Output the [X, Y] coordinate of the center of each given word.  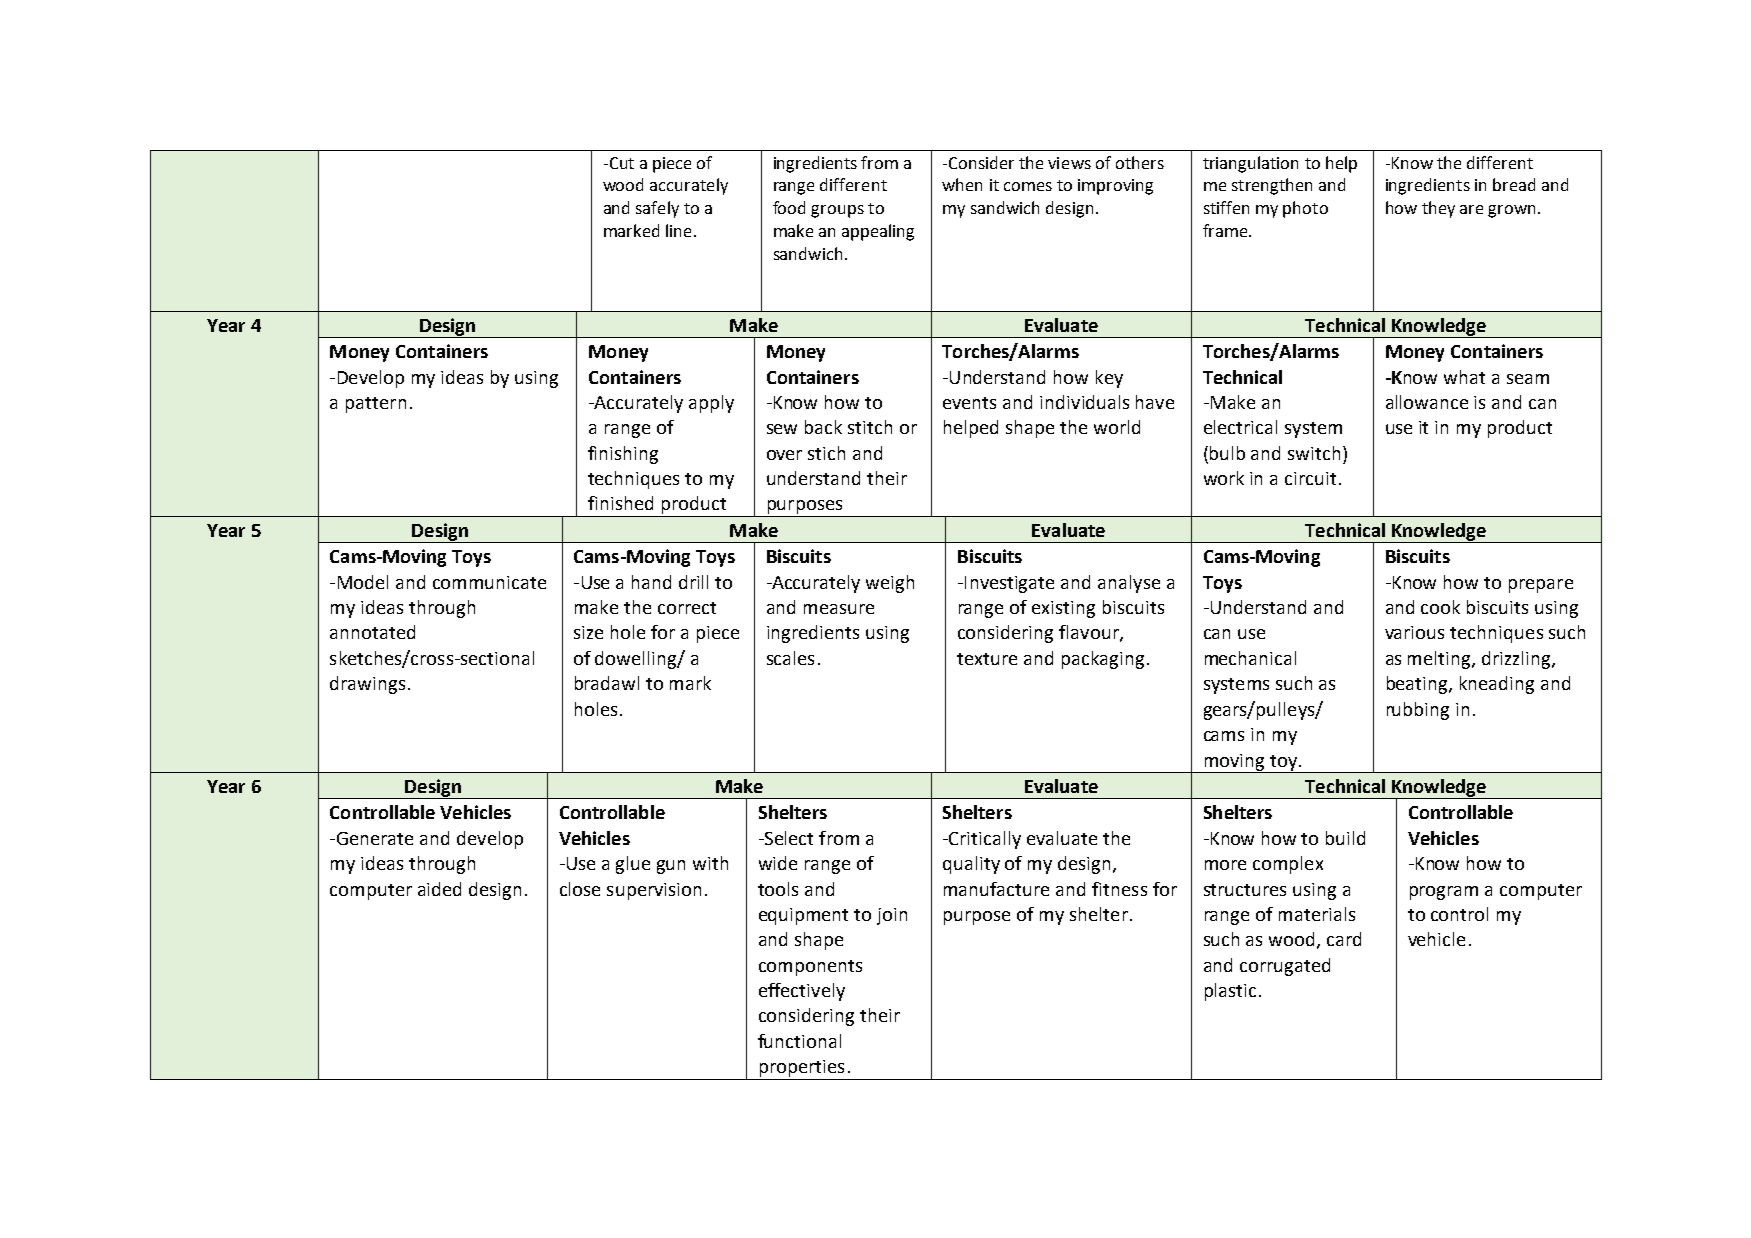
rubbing [1418, 711]
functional [799, 1041]
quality [971, 865]
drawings [367, 685]
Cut [620, 163]
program [1444, 893]
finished [620, 503]
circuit [1310, 478]
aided [439, 889]
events [969, 403]
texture [987, 659]
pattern [376, 405]
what [1464, 377]
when [962, 184]
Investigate [1009, 584]
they [1438, 209]
